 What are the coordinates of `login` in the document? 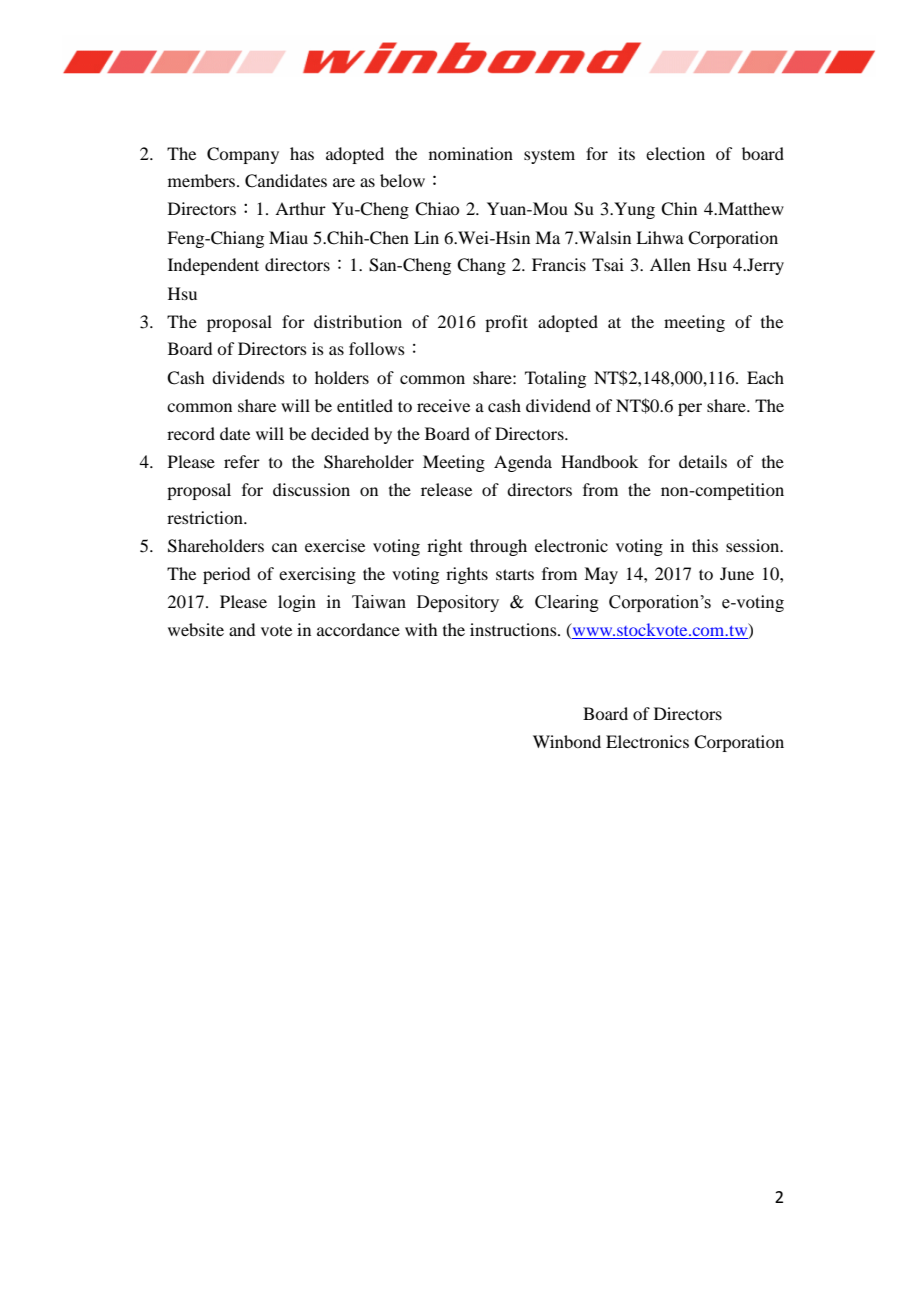 It's located at (297, 603).
